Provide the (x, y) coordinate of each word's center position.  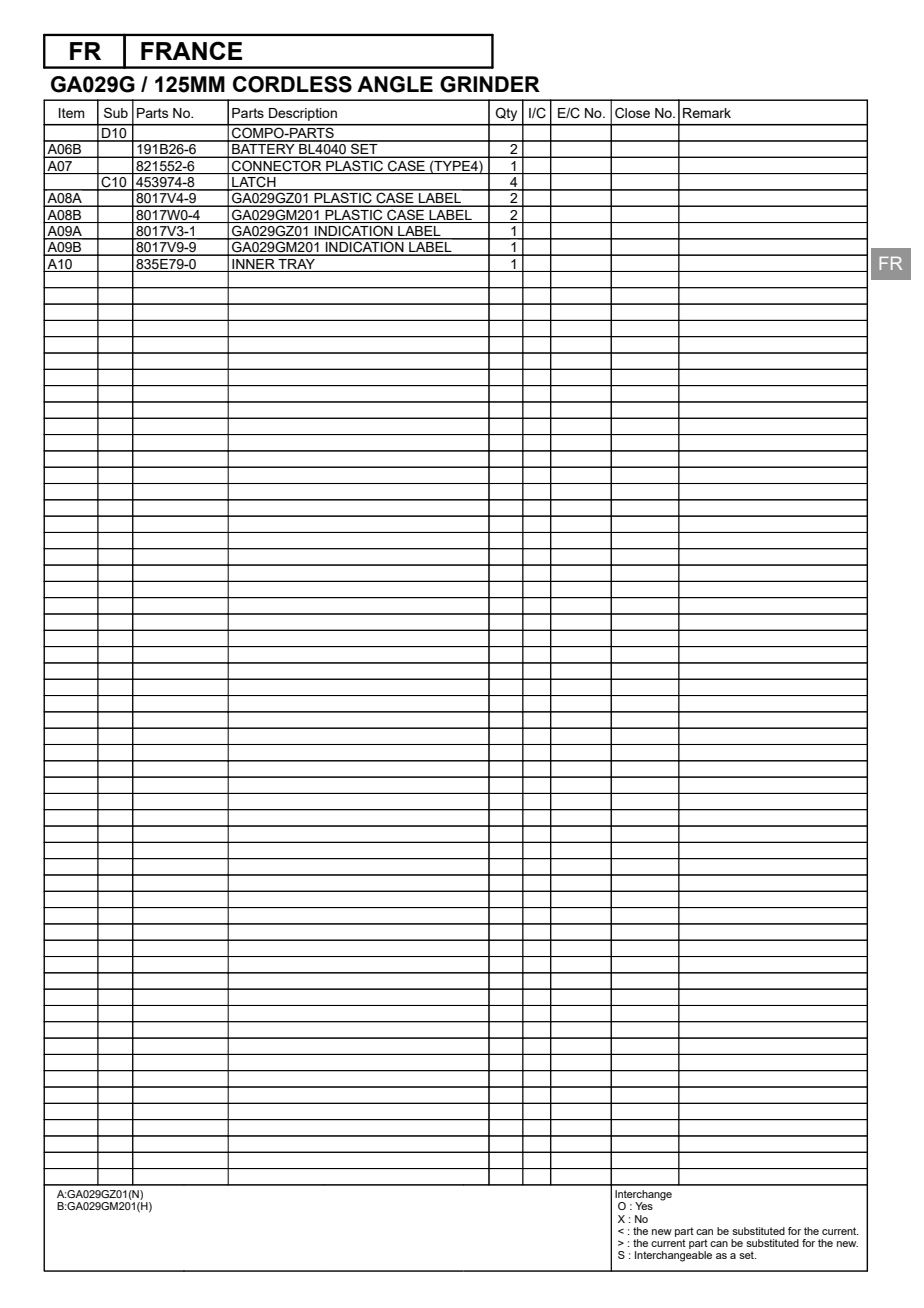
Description (303, 114)
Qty (506, 114)
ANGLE (395, 84)
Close (632, 113)
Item (72, 113)
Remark (707, 113)
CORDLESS (292, 84)
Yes (644, 1206)
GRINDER (490, 84)
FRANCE (191, 50)
